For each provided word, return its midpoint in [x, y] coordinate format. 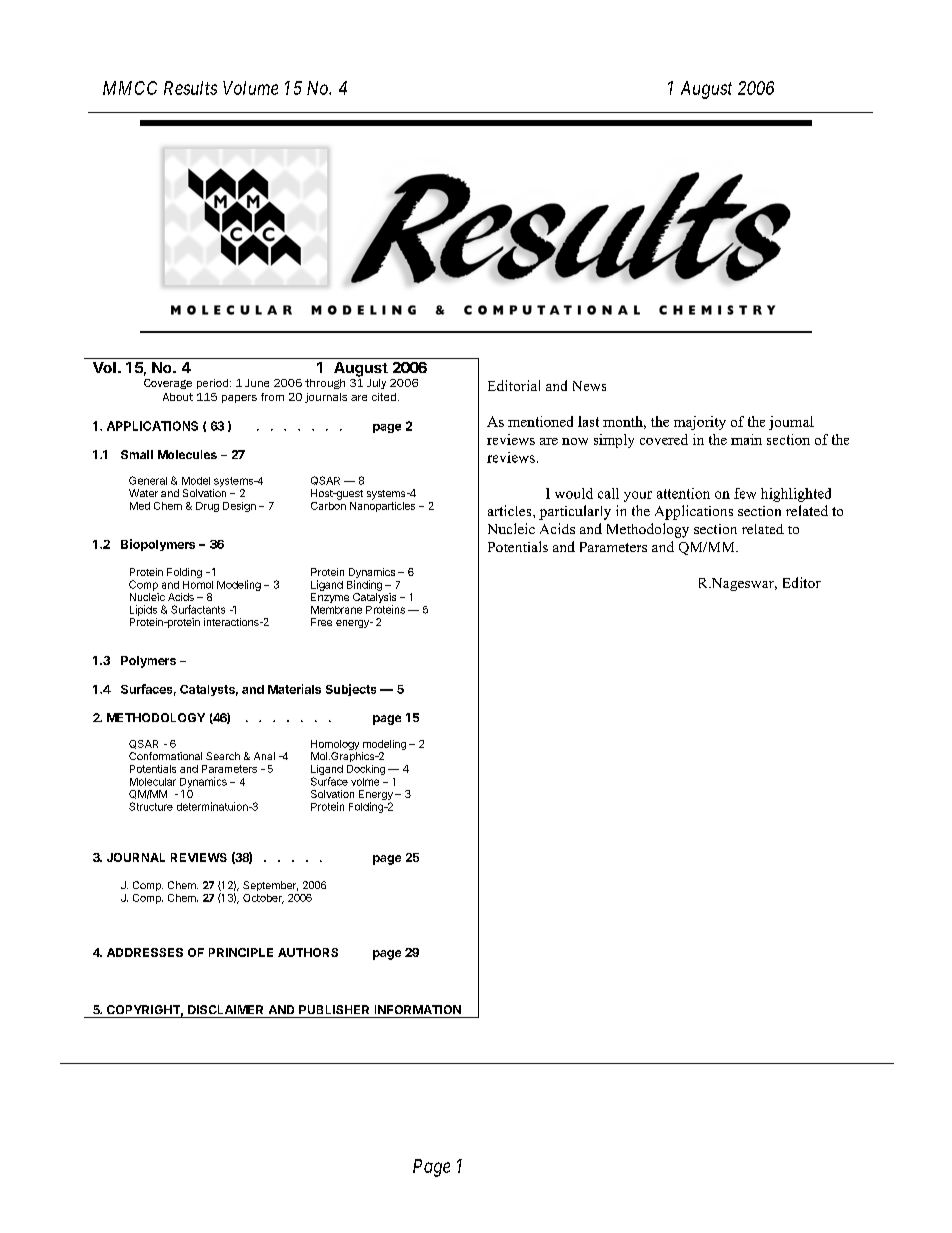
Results [190, 88]
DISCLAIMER [225, 1009]
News [589, 386]
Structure [151, 806]
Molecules [187, 454]
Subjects [351, 690]
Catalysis [374, 598]
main [746, 439]
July [376, 384]
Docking [366, 770]
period [212, 384]
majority [700, 423]
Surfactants [198, 609]
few [745, 493]
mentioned [540, 421]
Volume [250, 88]
